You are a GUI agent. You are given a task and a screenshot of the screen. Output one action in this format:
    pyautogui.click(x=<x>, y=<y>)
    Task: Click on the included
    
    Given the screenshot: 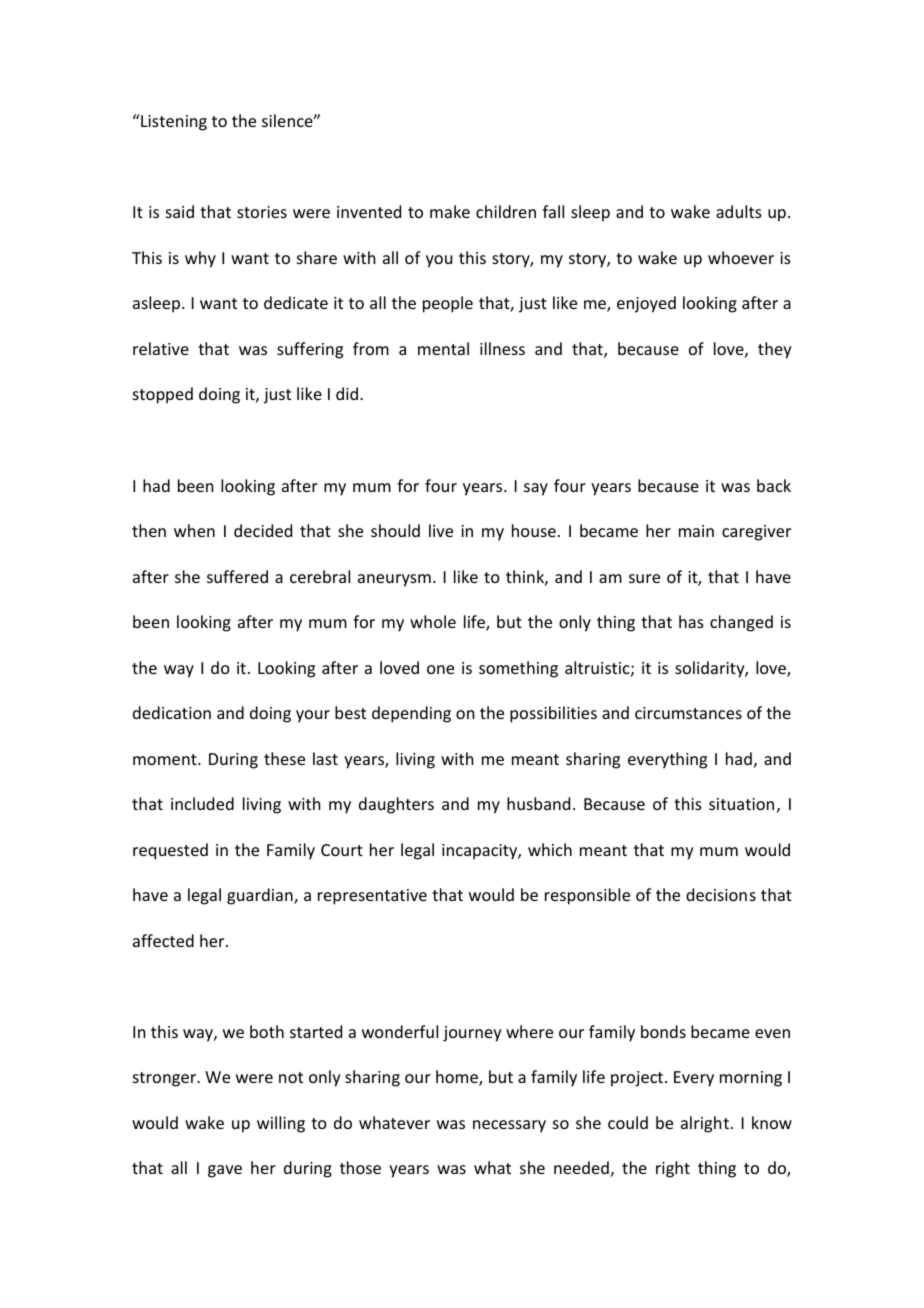 What is the action you would take?
    pyautogui.click(x=202, y=803)
